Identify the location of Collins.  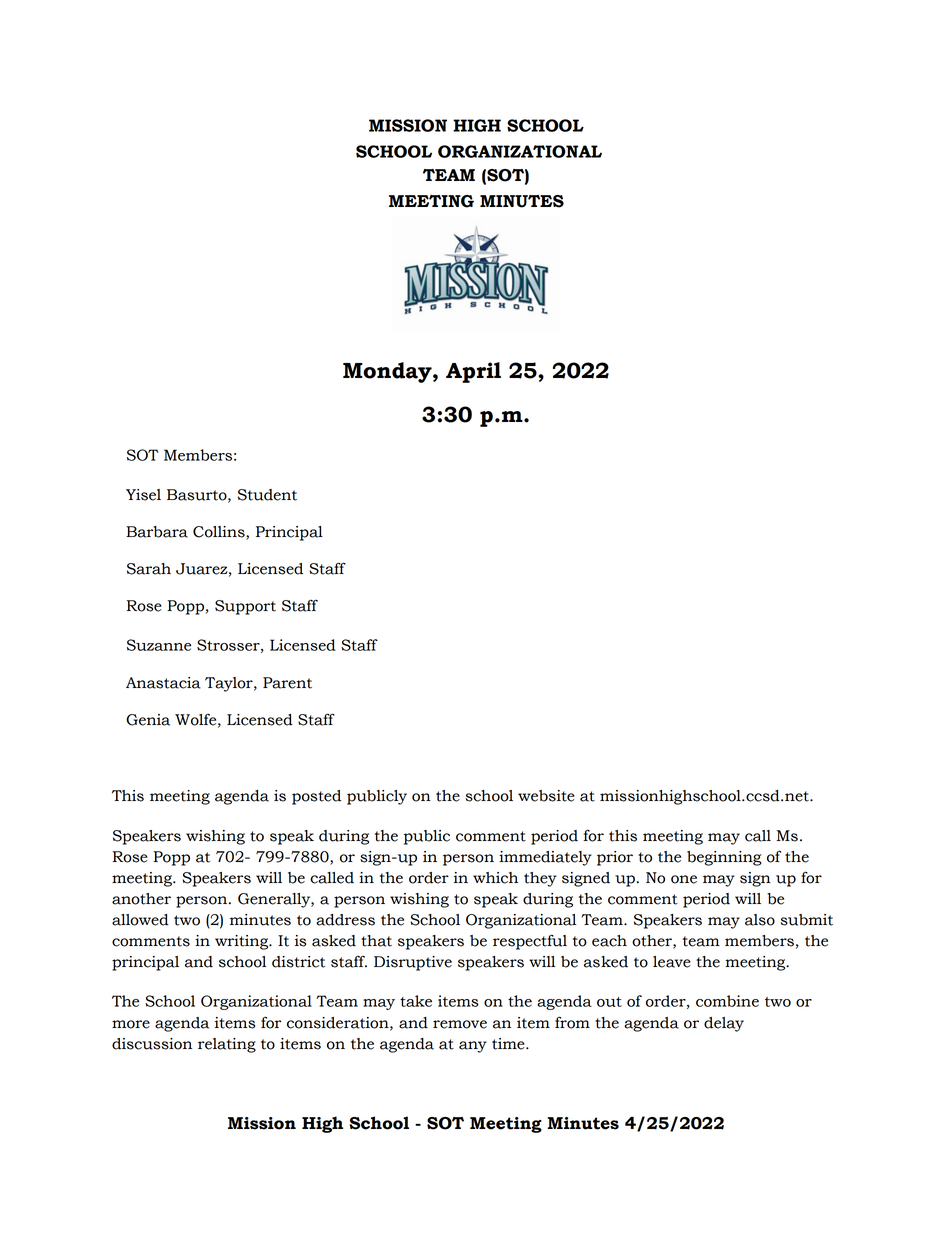
(220, 533).
